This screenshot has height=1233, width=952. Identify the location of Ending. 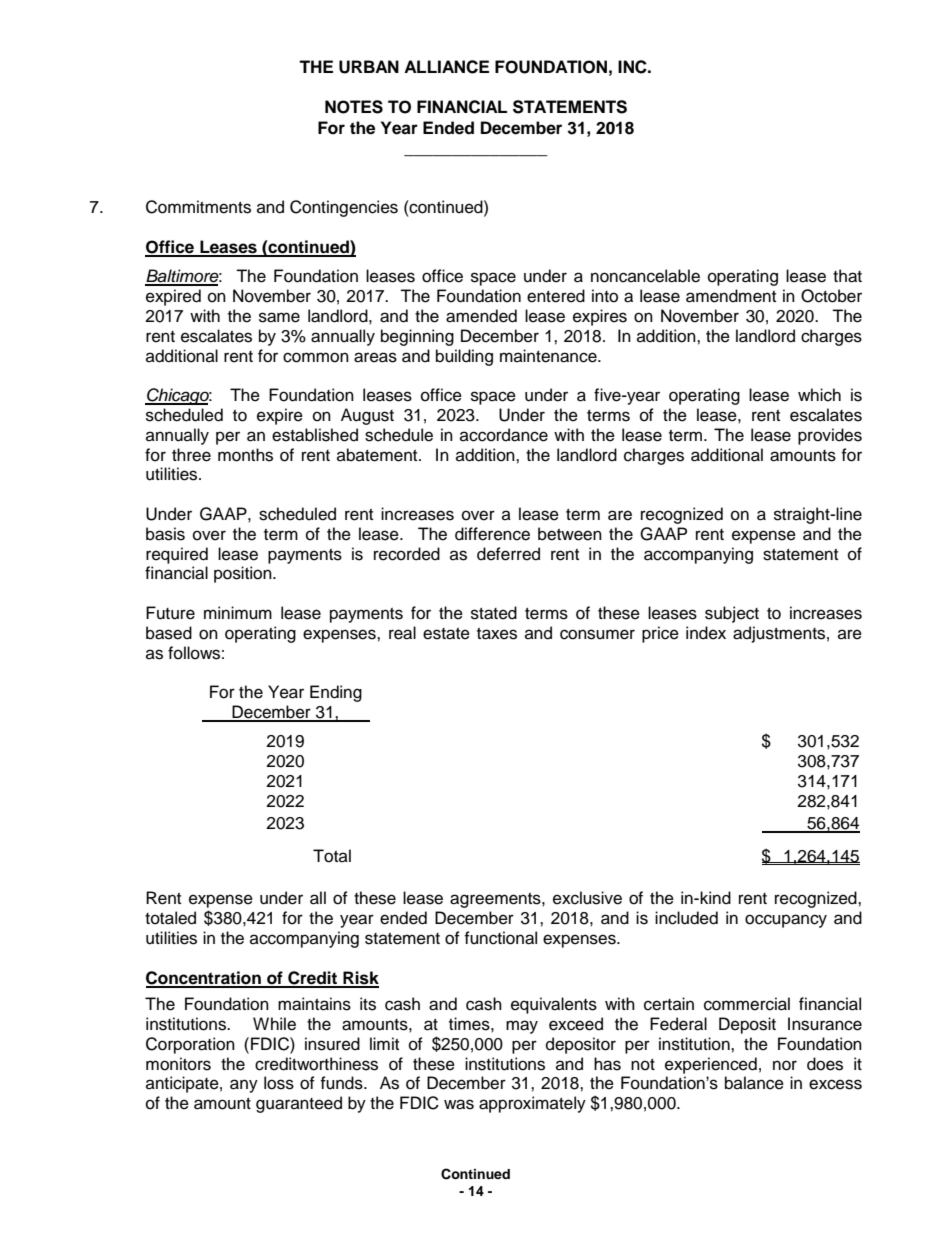
(336, 693).
